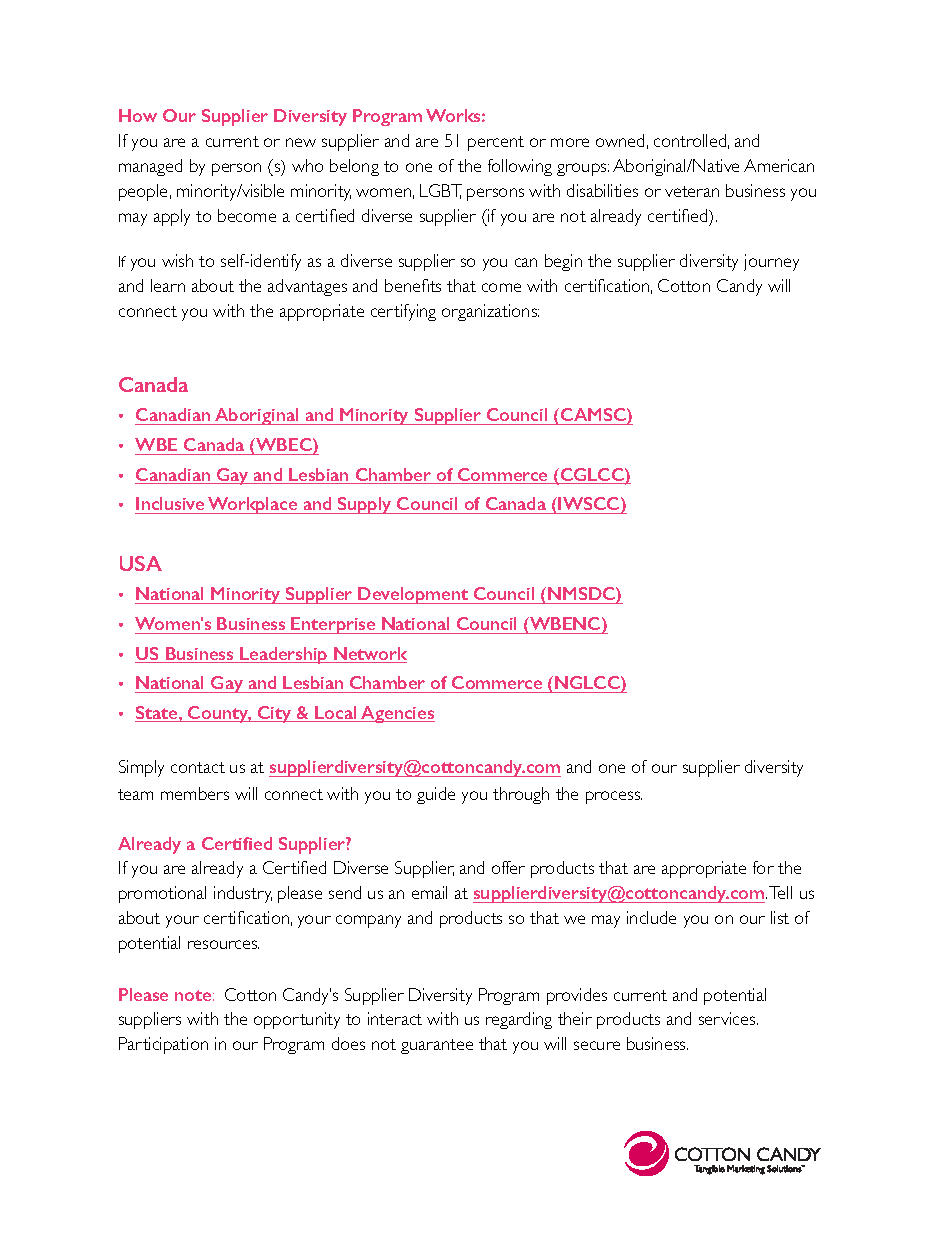 This document has width=952, height=1233. Describe the element at coordinates (490, 312) in the document. I see `organizations` at that location.
